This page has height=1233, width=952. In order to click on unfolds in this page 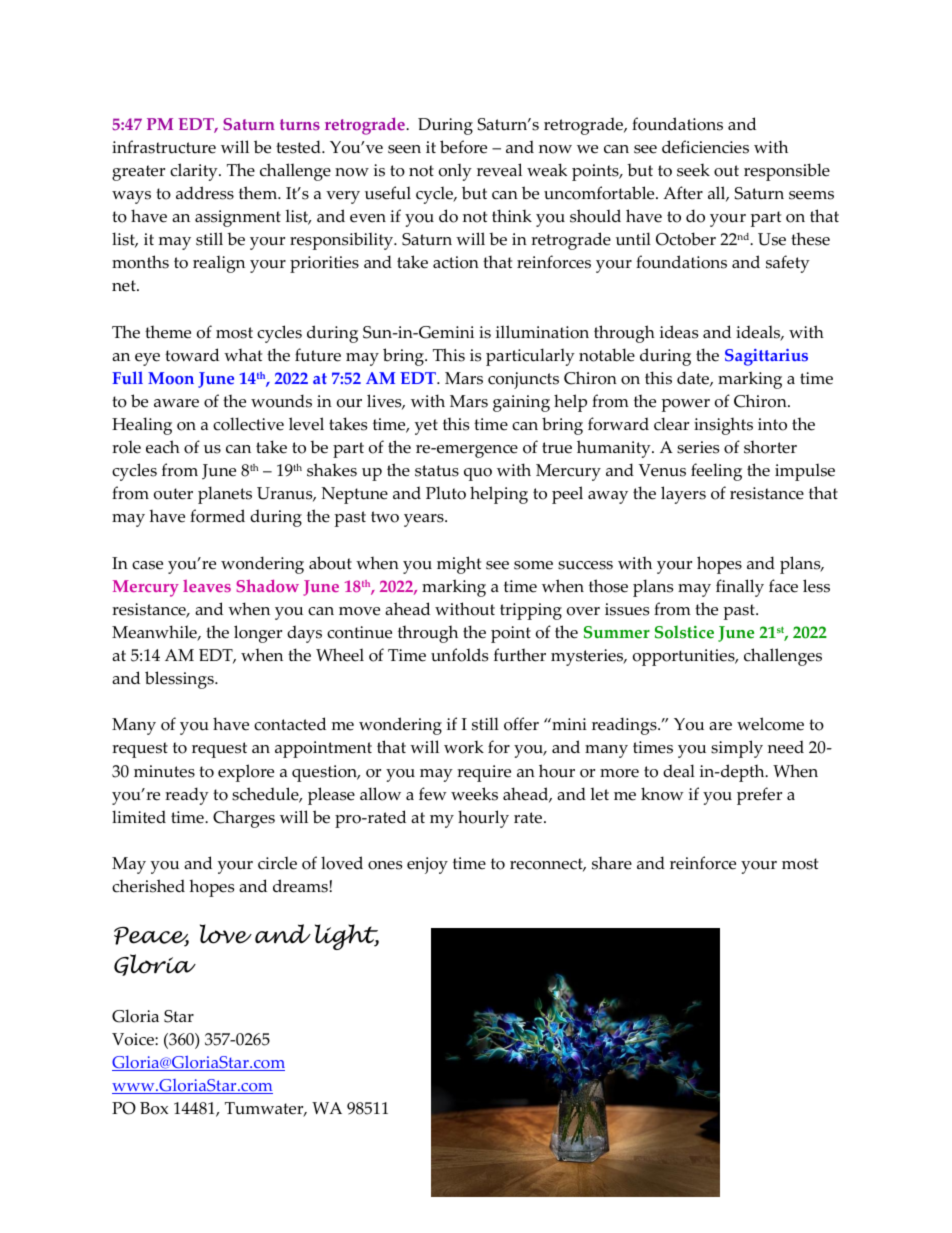, I will do `click(459, 655)`.
